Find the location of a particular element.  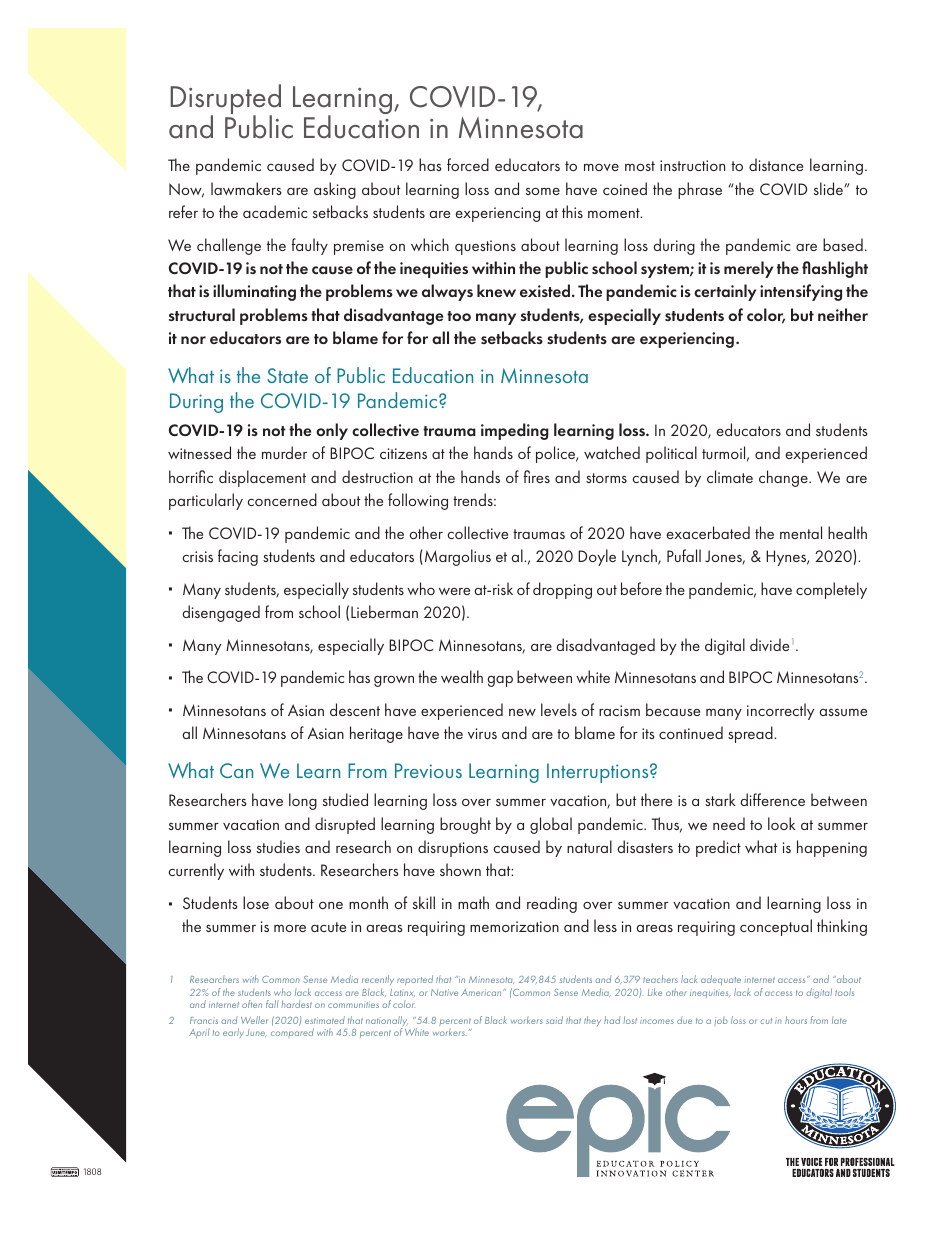

some is located at coordinates (543, 191).
